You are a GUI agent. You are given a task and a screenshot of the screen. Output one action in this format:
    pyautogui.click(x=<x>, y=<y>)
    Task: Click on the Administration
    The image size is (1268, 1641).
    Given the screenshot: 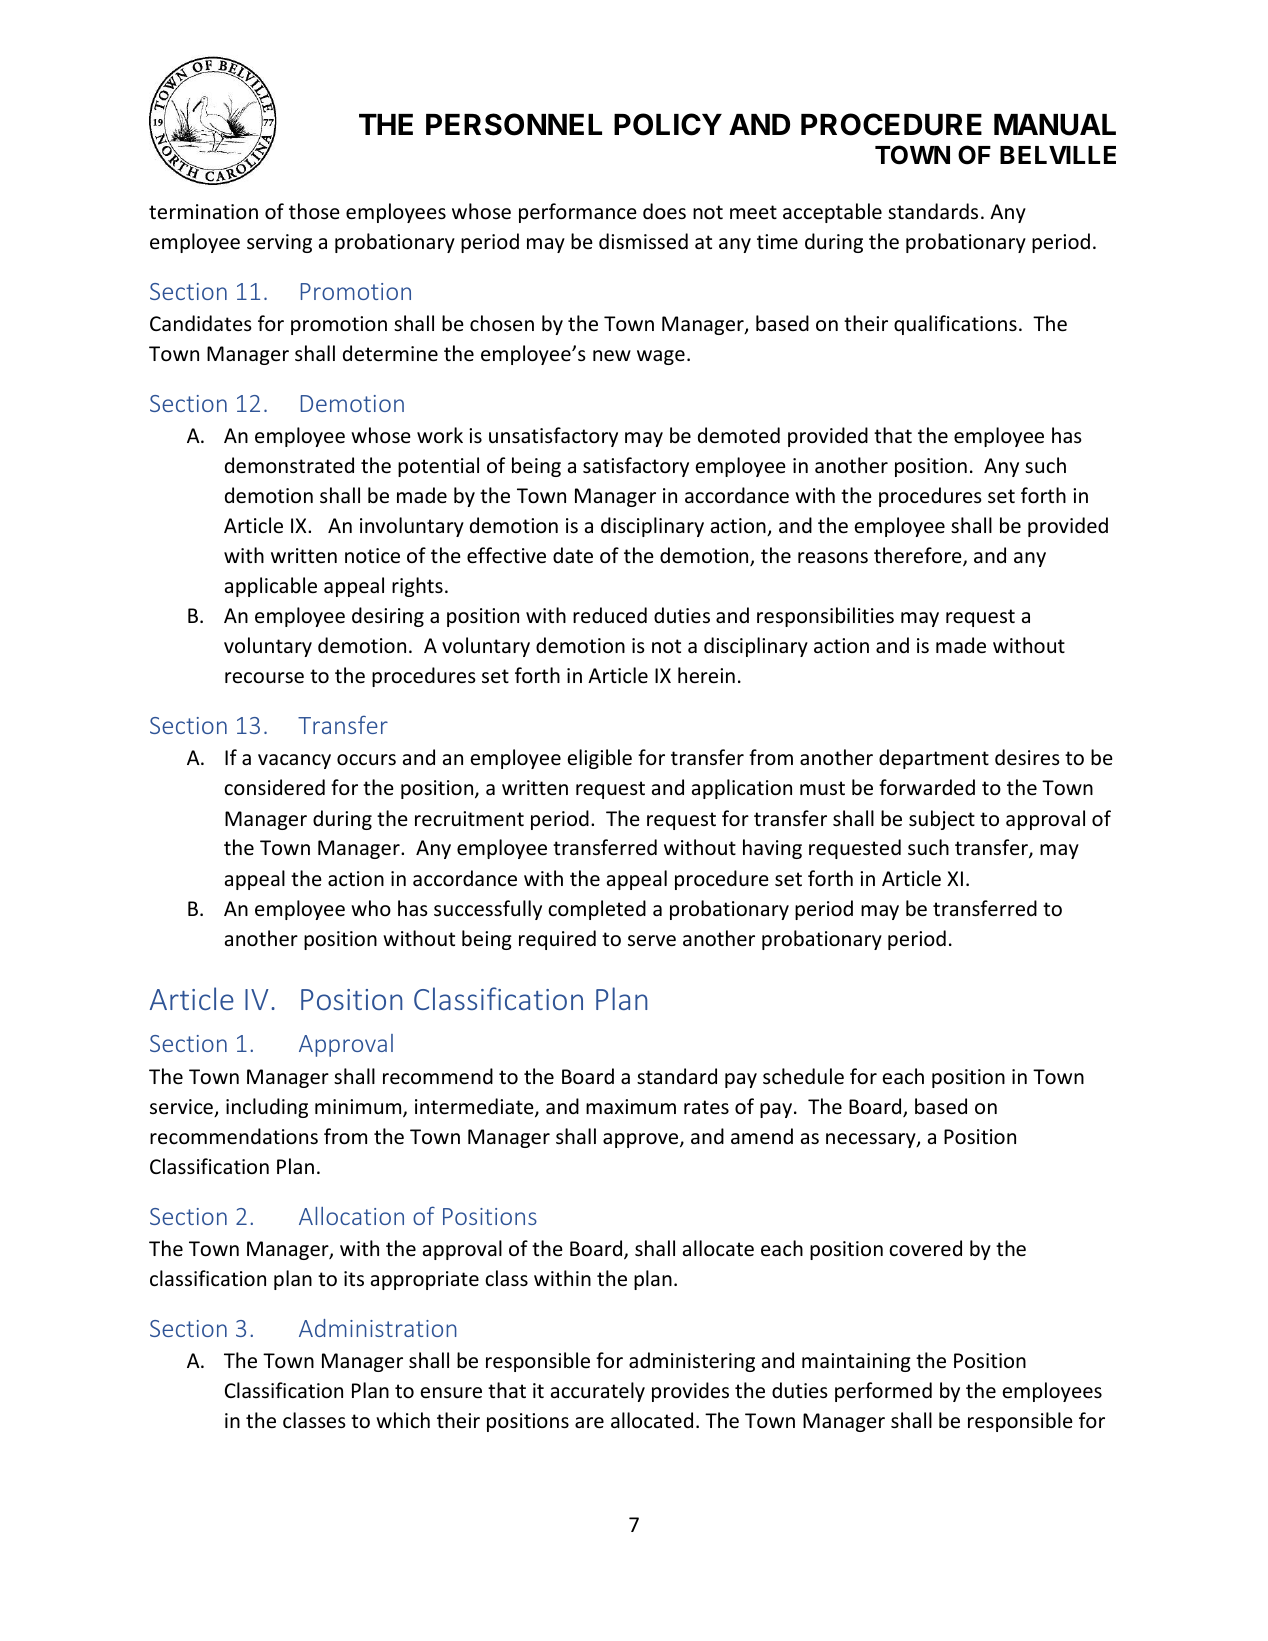 What is the action you would take?
    pyautogui.click(x=378, y=1328)
